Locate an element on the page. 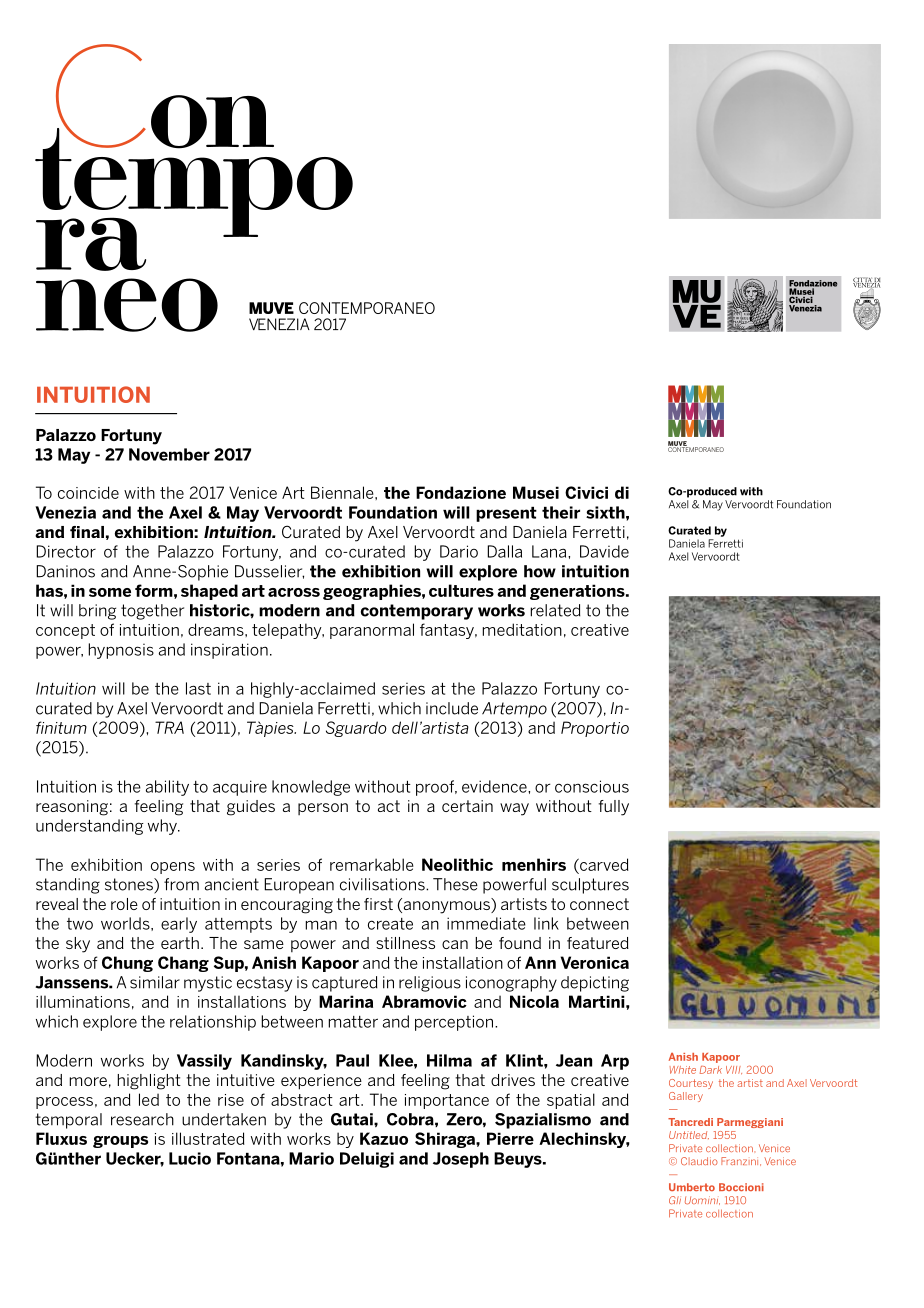 The width and height of the image is (924, 1308). role is located at coordinates (124, 904).
